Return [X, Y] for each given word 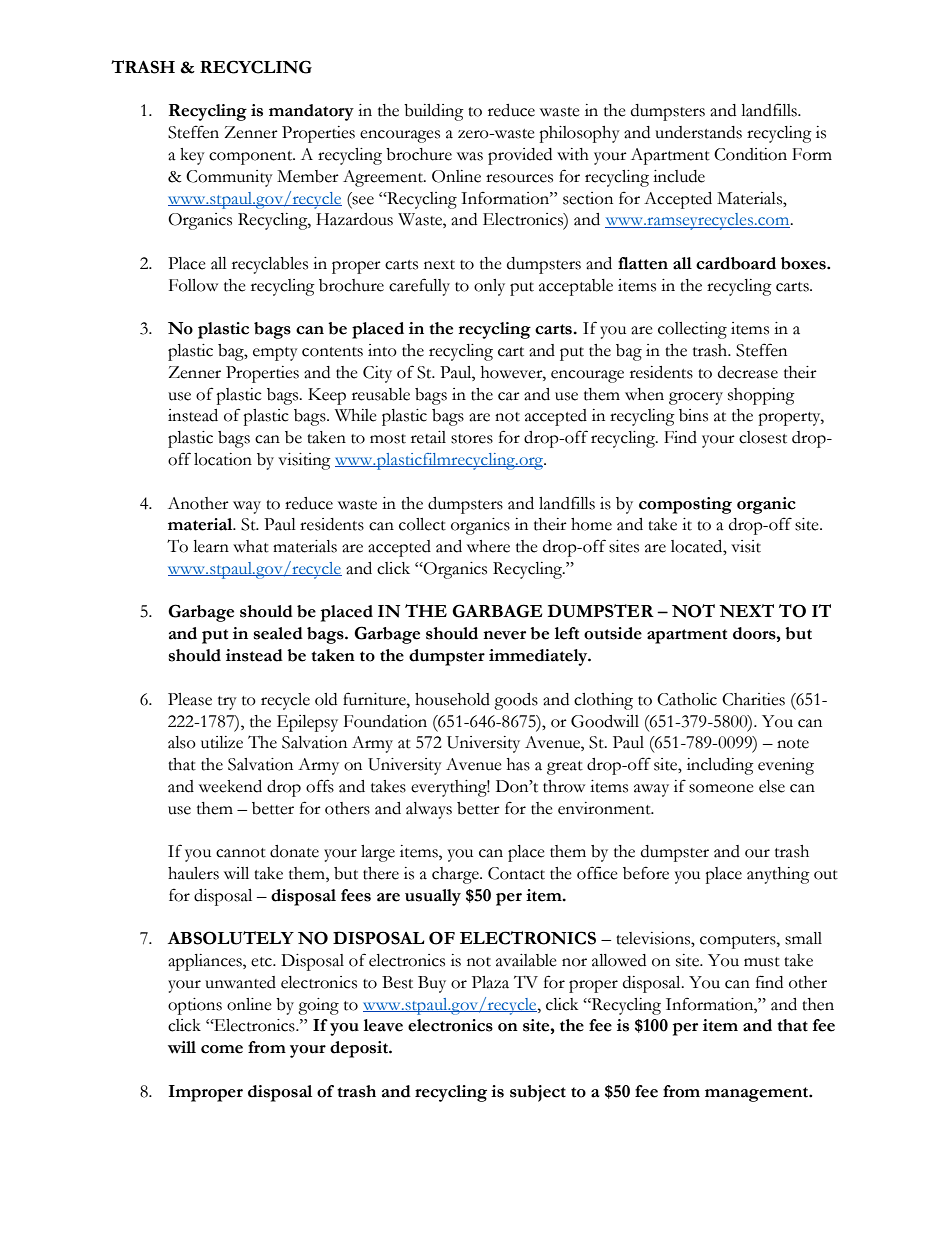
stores [472, 439]
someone [721, 788]
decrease [748, 372]
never [504, 635]
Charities [753, 699]
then [818, 1004]
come [222, 1049]
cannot [241, 853]
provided [520, 156]
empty [275, 354]
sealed [278, 633]
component [252, 158]
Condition [750, 154]
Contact [516, 873]
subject [538, 1093]
